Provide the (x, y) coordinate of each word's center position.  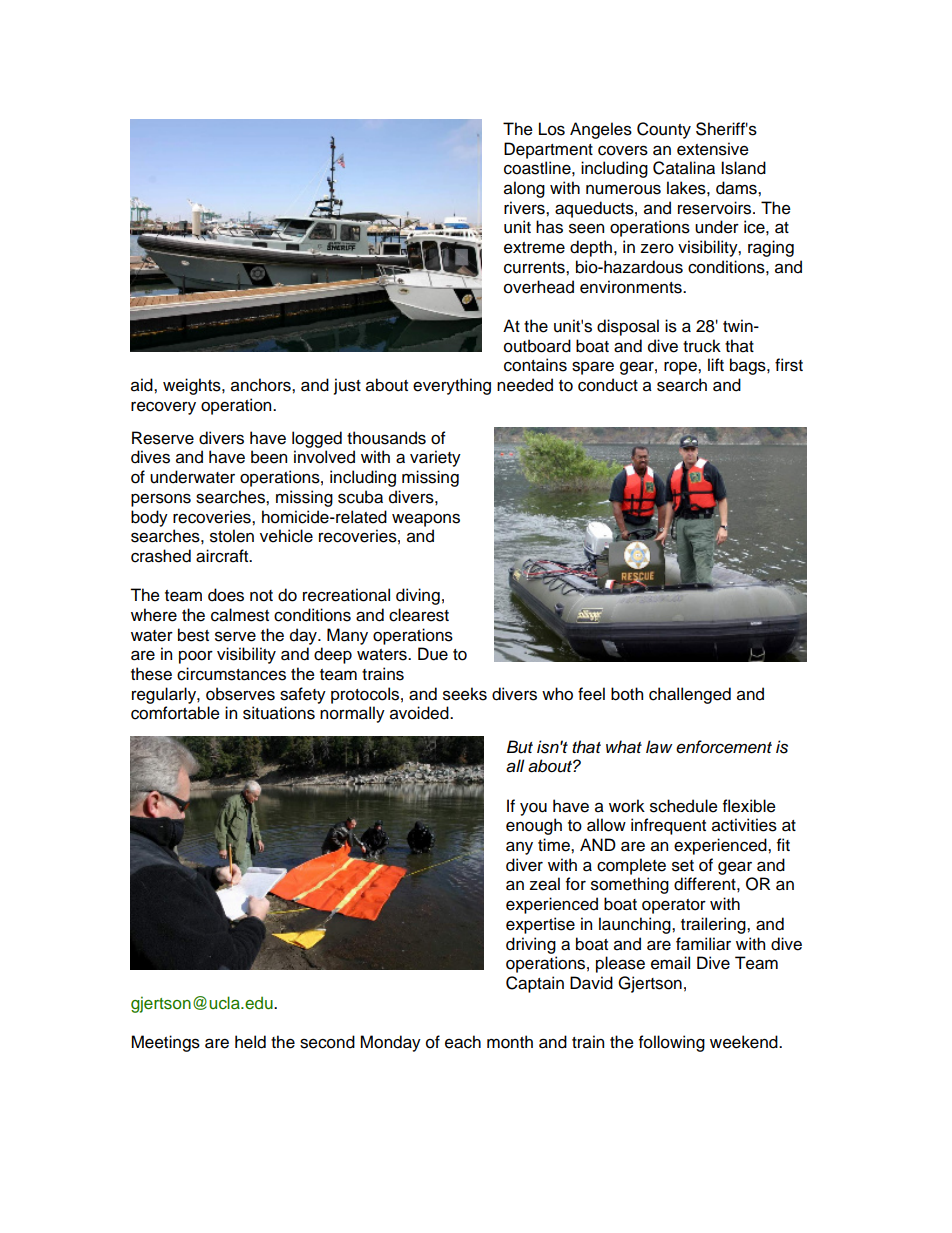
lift (716, 364)
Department (548, 150)
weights (193, 386)
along (524, 189)
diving (418, 596)
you (533, 809)
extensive (713, 149)
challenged (690, 695)
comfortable (175, 713)
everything (452, 386)
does (226, 595)
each (463, 1042)
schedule (684, 806)
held (250, 1042)
